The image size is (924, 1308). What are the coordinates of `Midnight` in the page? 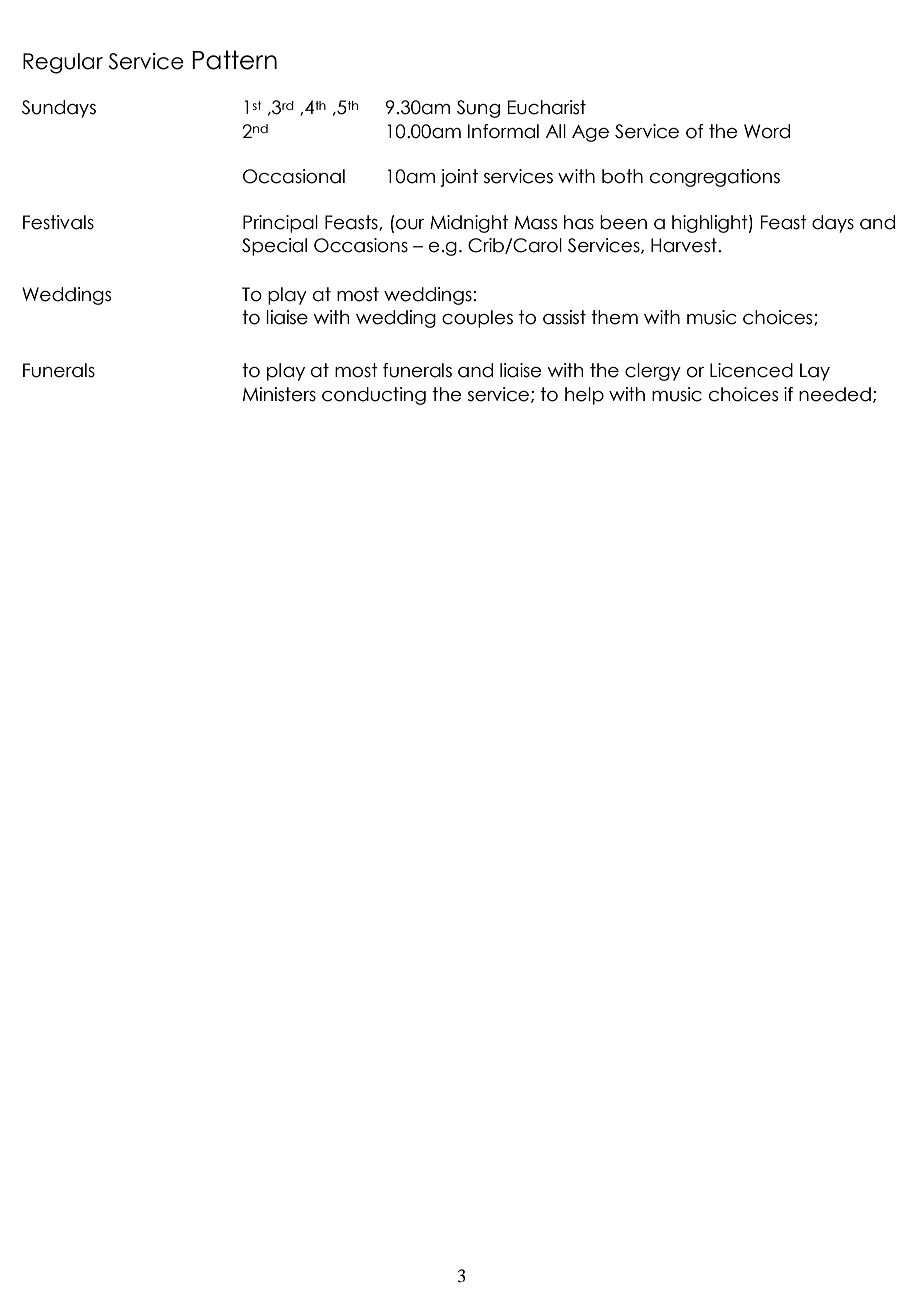 It's located at (469, 224).
